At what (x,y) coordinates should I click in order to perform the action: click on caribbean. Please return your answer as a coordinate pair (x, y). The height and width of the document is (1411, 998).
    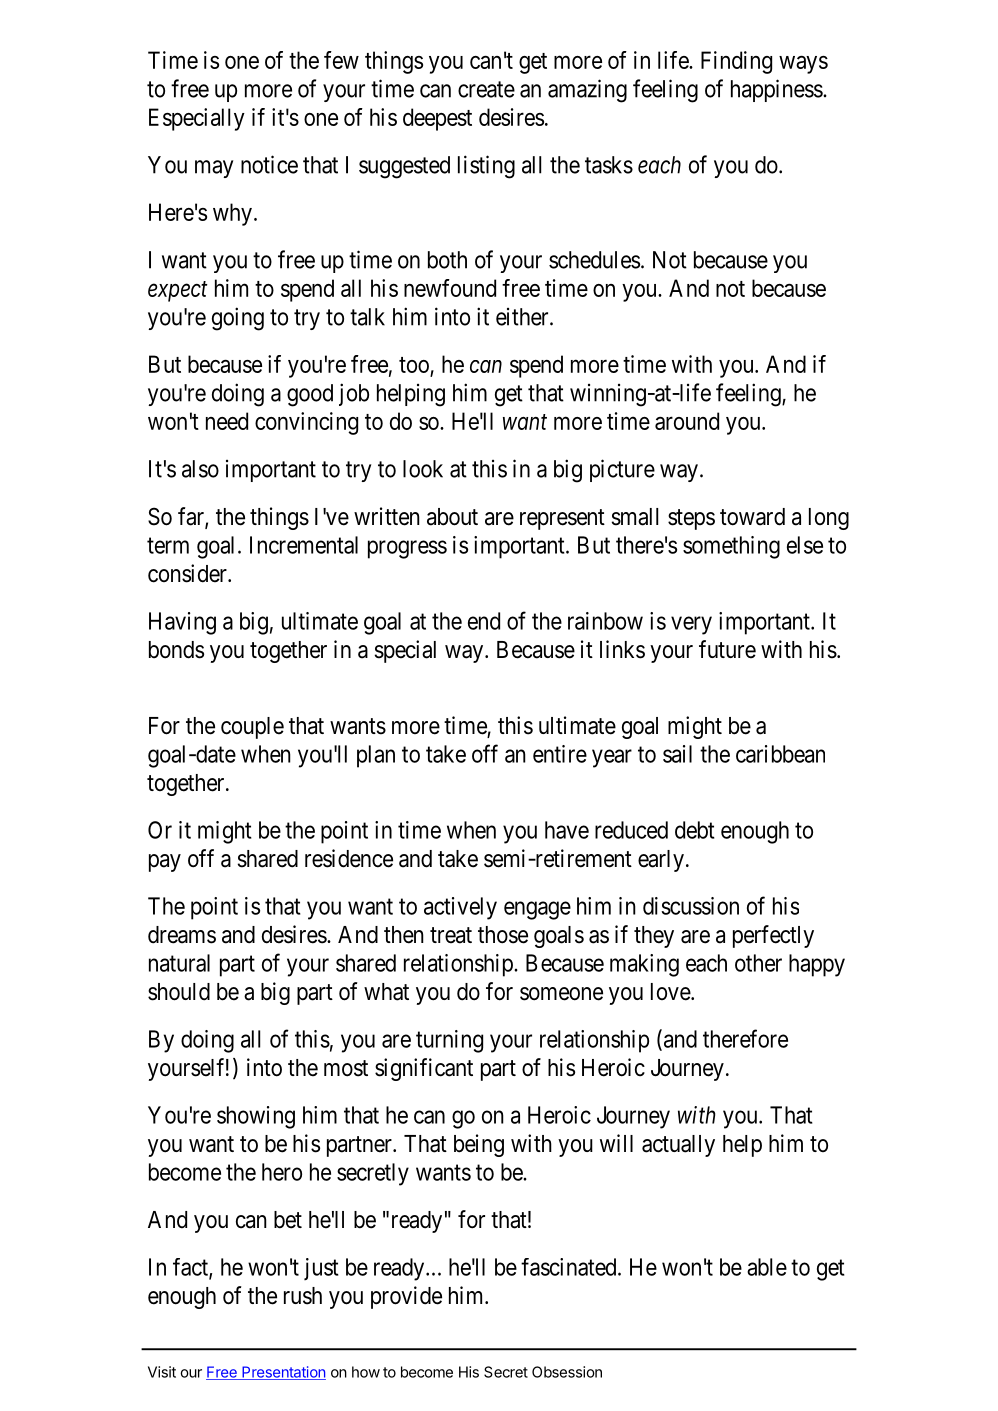
    Looking at the image, I should click on (780, 754).
